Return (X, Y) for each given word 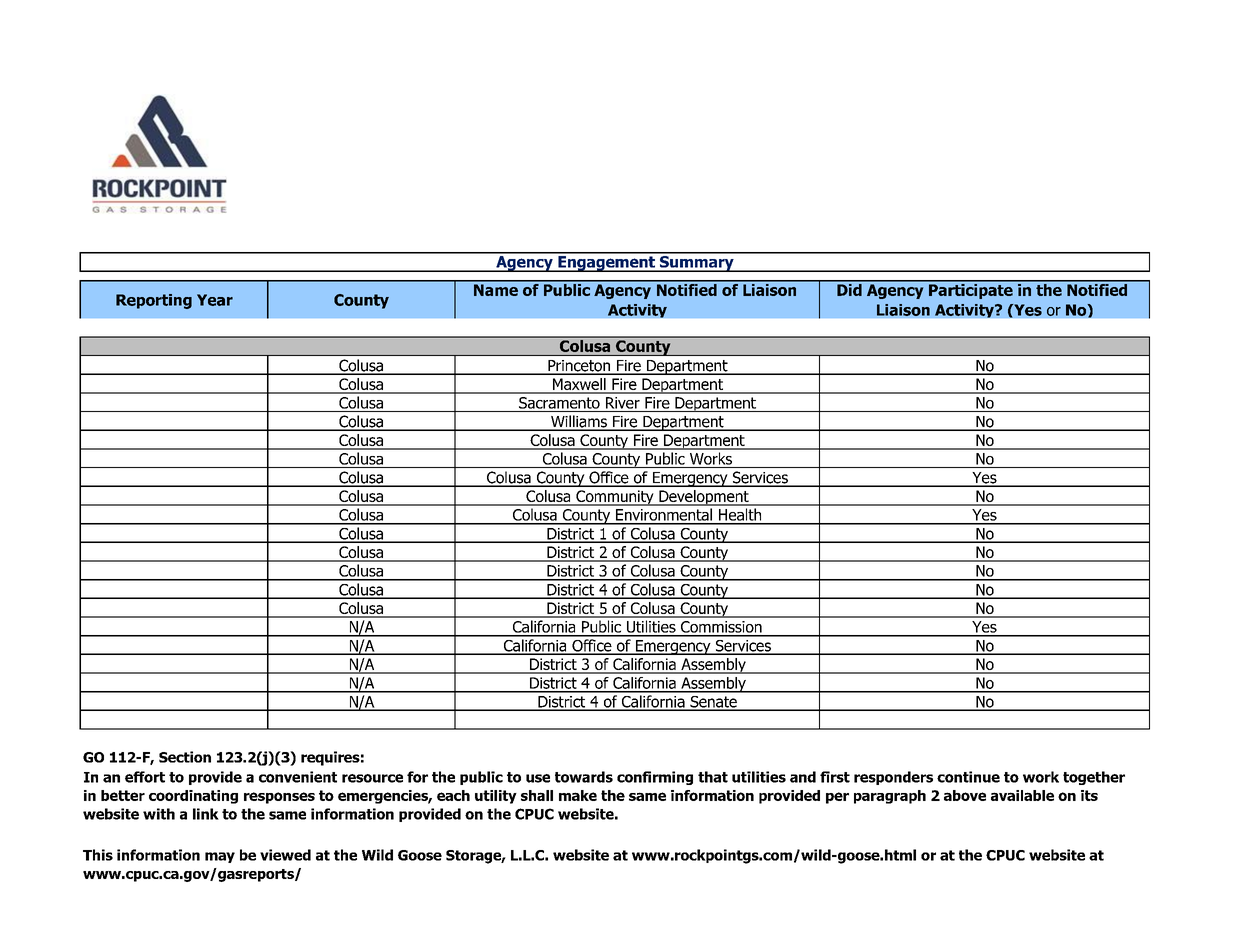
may (220, 857)
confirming (655, 778)
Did (849, 288)
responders (893, 778)
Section (185, 757)
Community (615, 498)
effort (145, 777)
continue (968, 777)
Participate (971, 290)
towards (584, 777)
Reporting (154, 301)
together (1094, 778)
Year (215, 300)
